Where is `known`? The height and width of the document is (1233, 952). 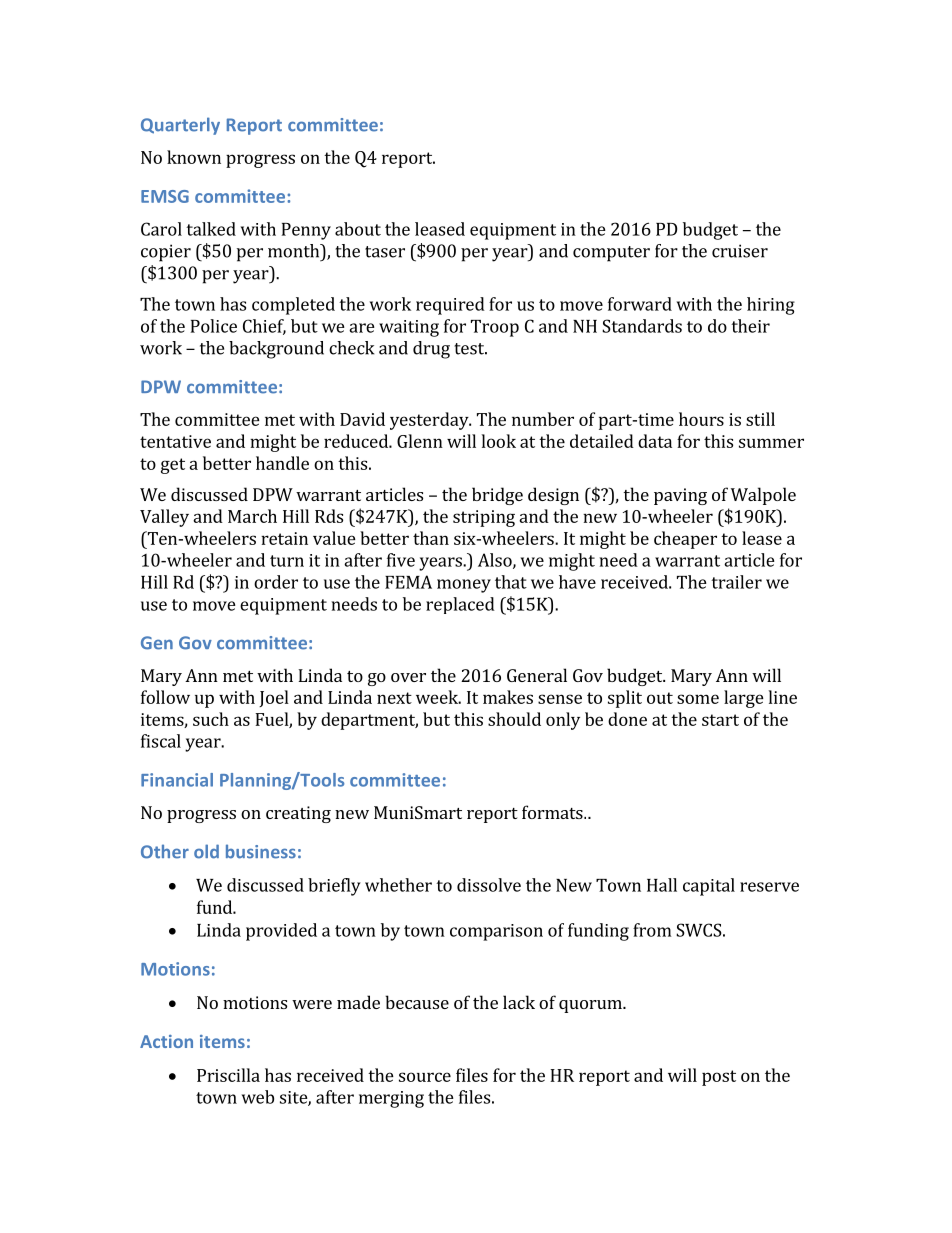
known is located at coordinates (194, 157).
